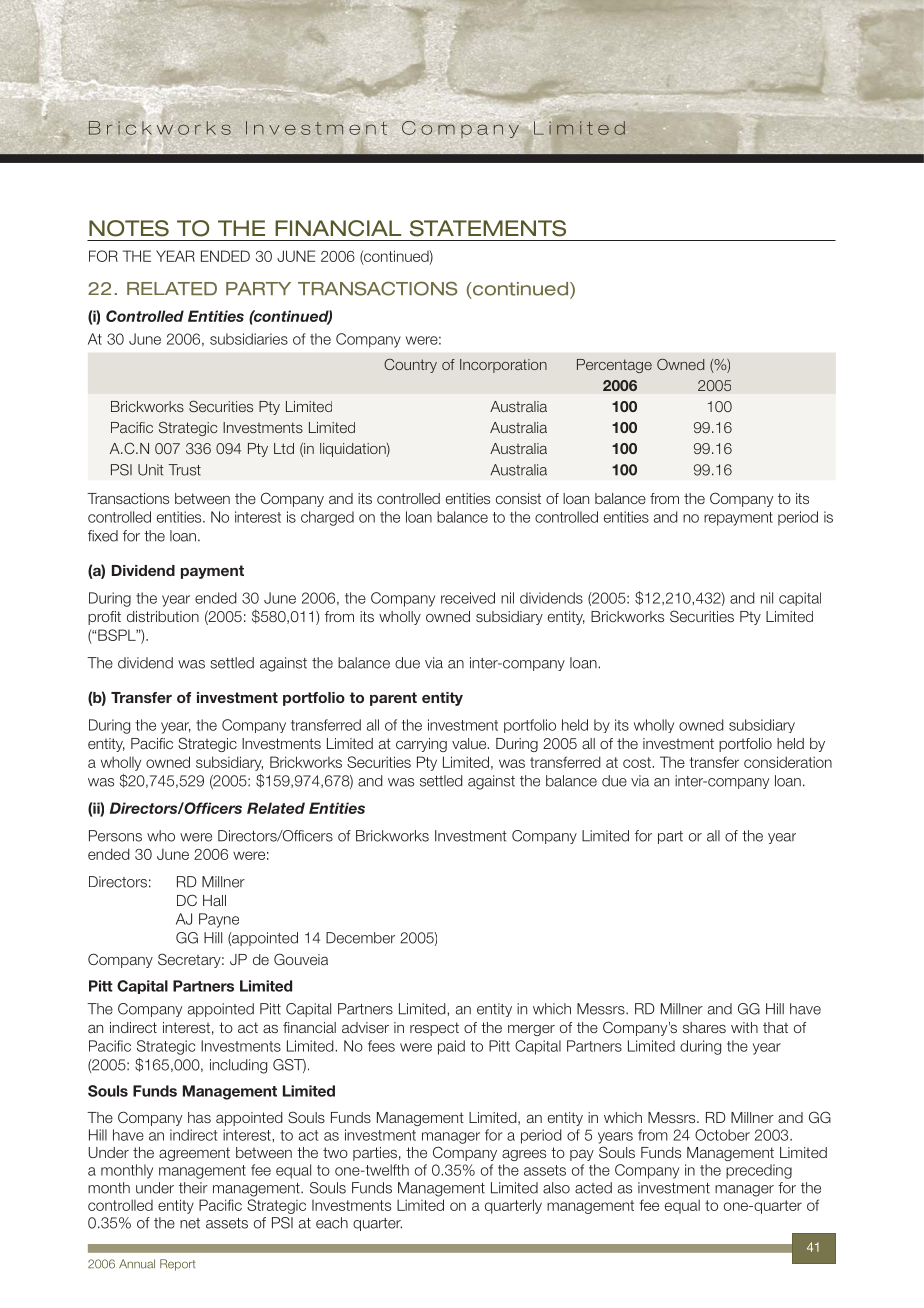 This screenshot has width=924, height=1308. What do you see at coordinates (759, 1171) in the screenshot?
I see `preceding` at bounding box center [759, 1171].
